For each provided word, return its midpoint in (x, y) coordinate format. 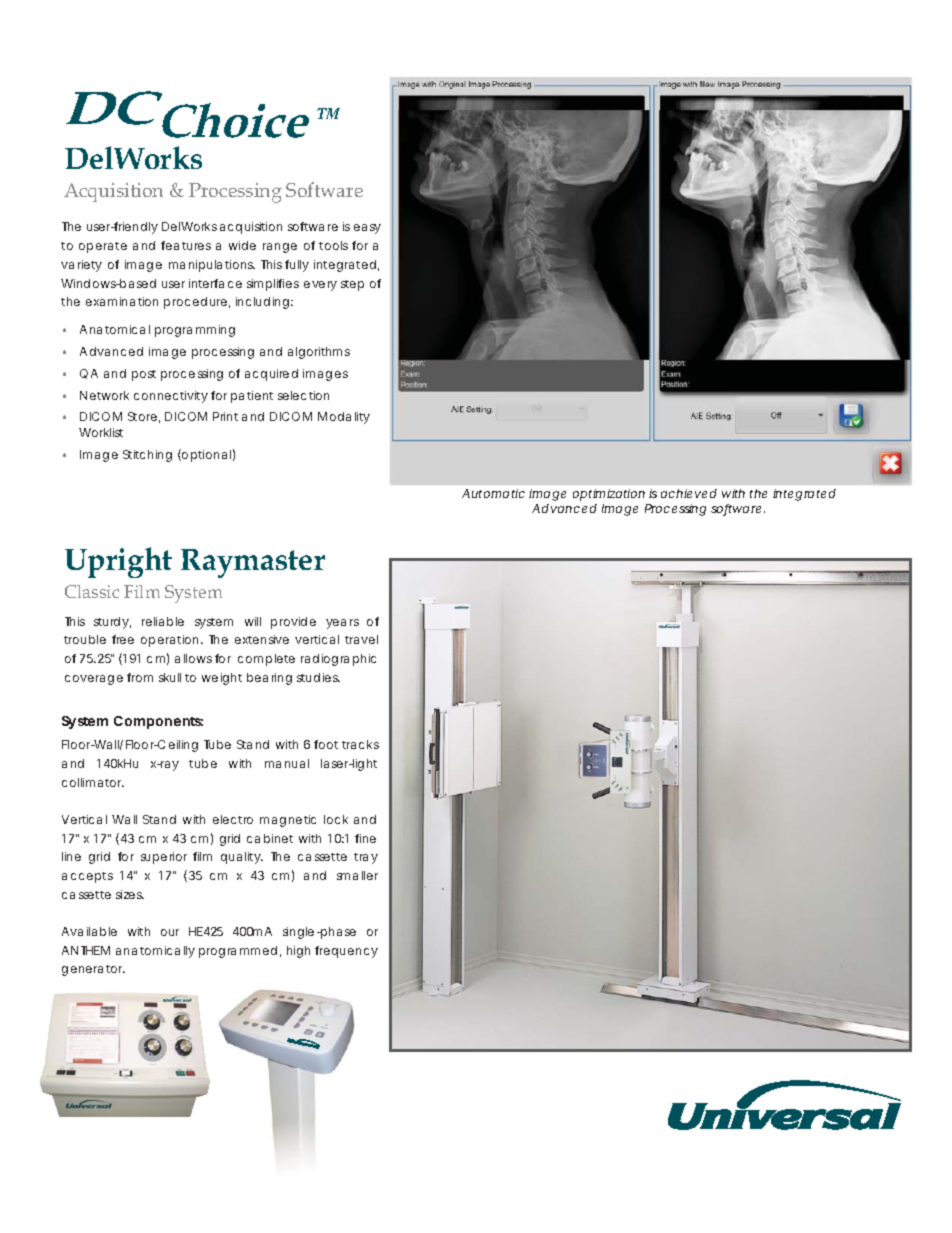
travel (361, 639)
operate (103, 247)
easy (367, 229)
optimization (609, 495)
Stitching (147, 456)
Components (158, 722)
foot (328, 744)
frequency (346, 952)
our (170, 932)
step (352, 285)
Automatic (493, 493)
